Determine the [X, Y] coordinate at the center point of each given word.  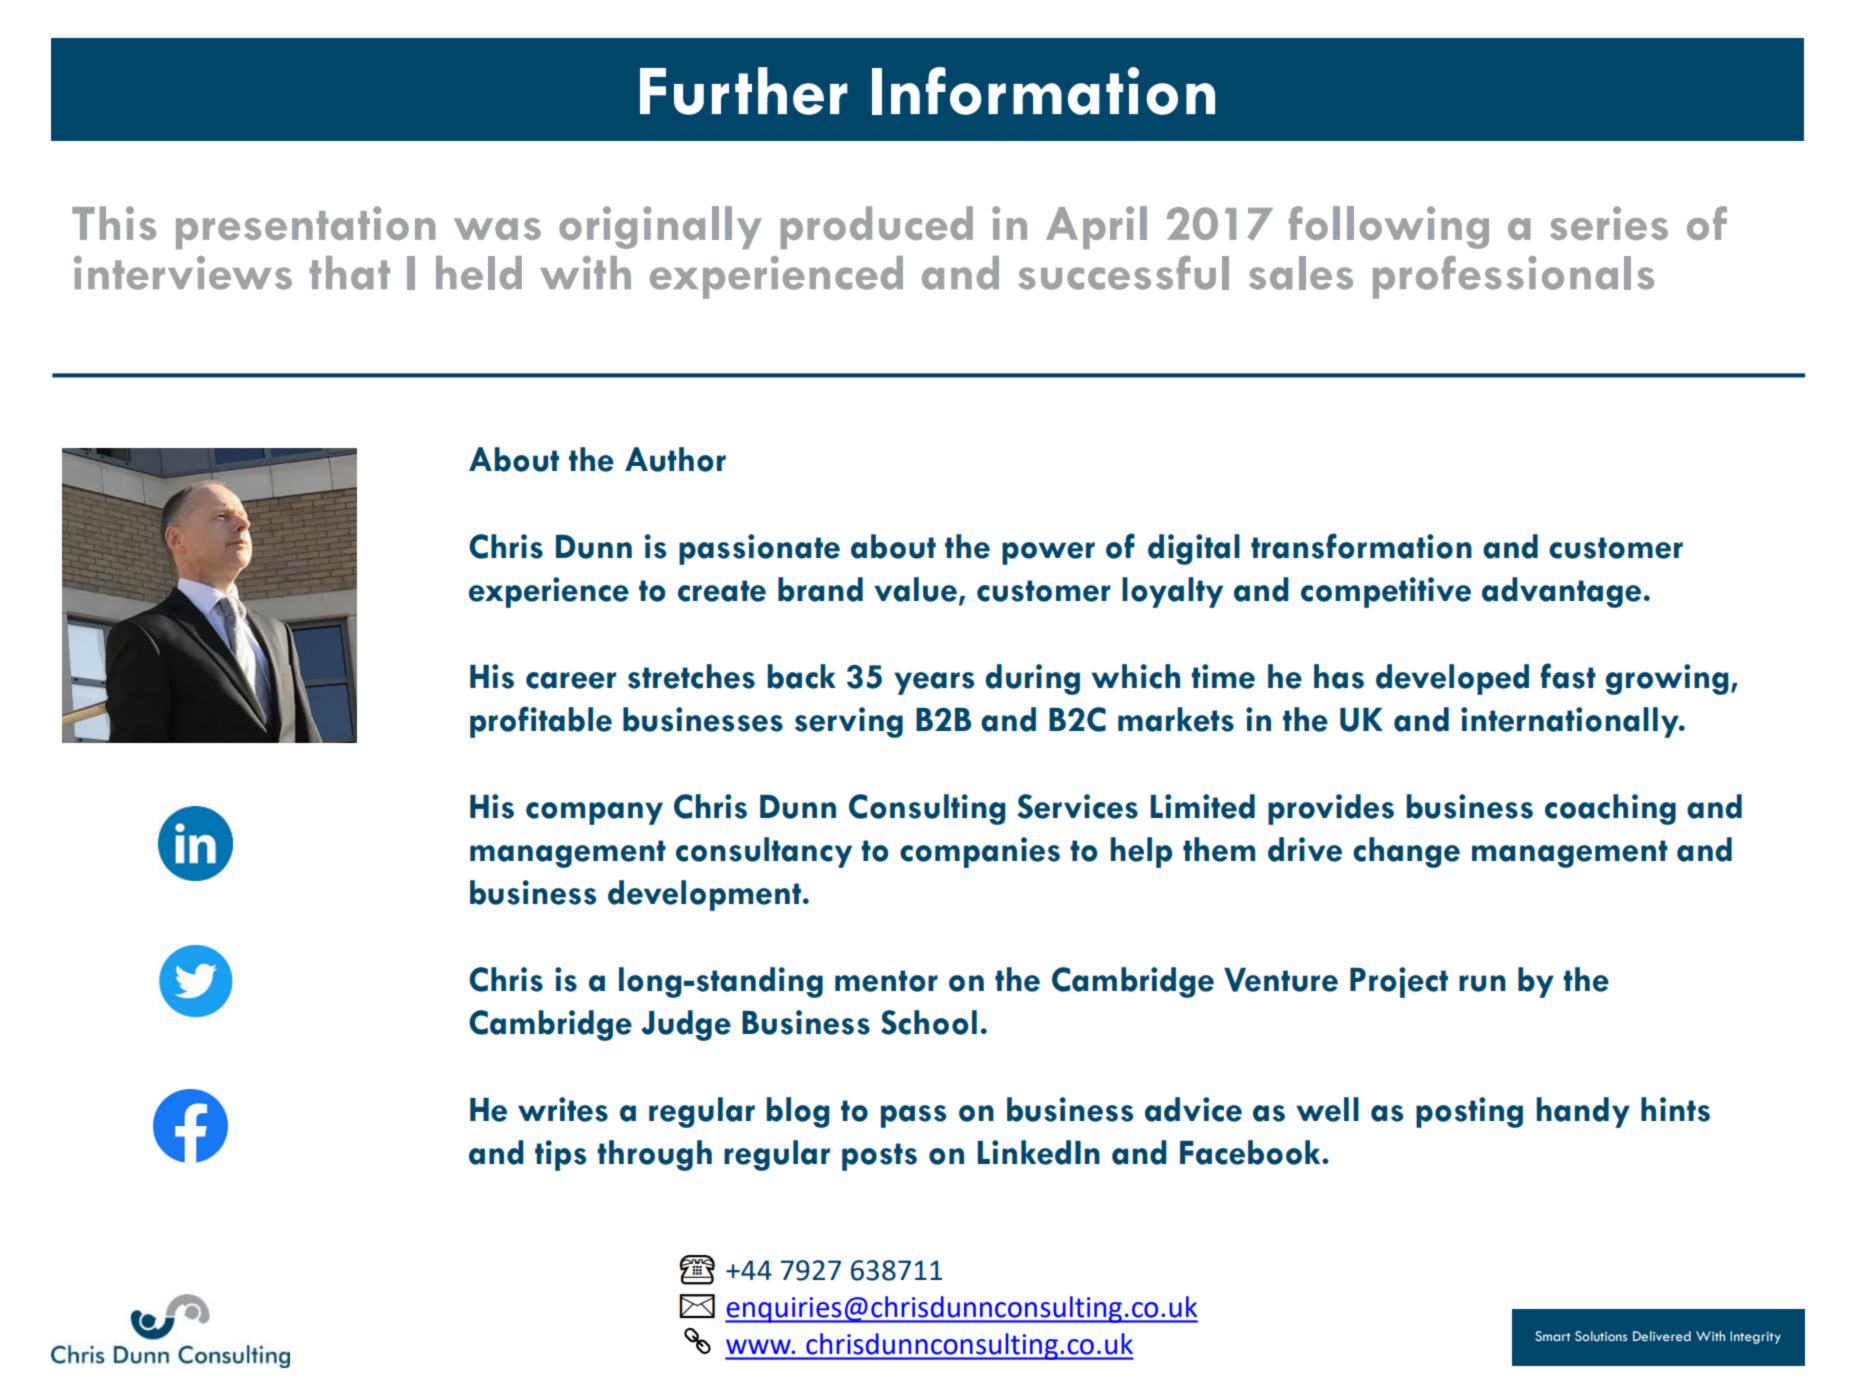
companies [980, 852]
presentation [305, 227]
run [1482, 983]
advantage [1561, 592]
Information [1043, 91]
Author [675, 459]
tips [560, 1155]
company [594, 813]
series [1609, 223]
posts [879, 1157]
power [1048, 553]
